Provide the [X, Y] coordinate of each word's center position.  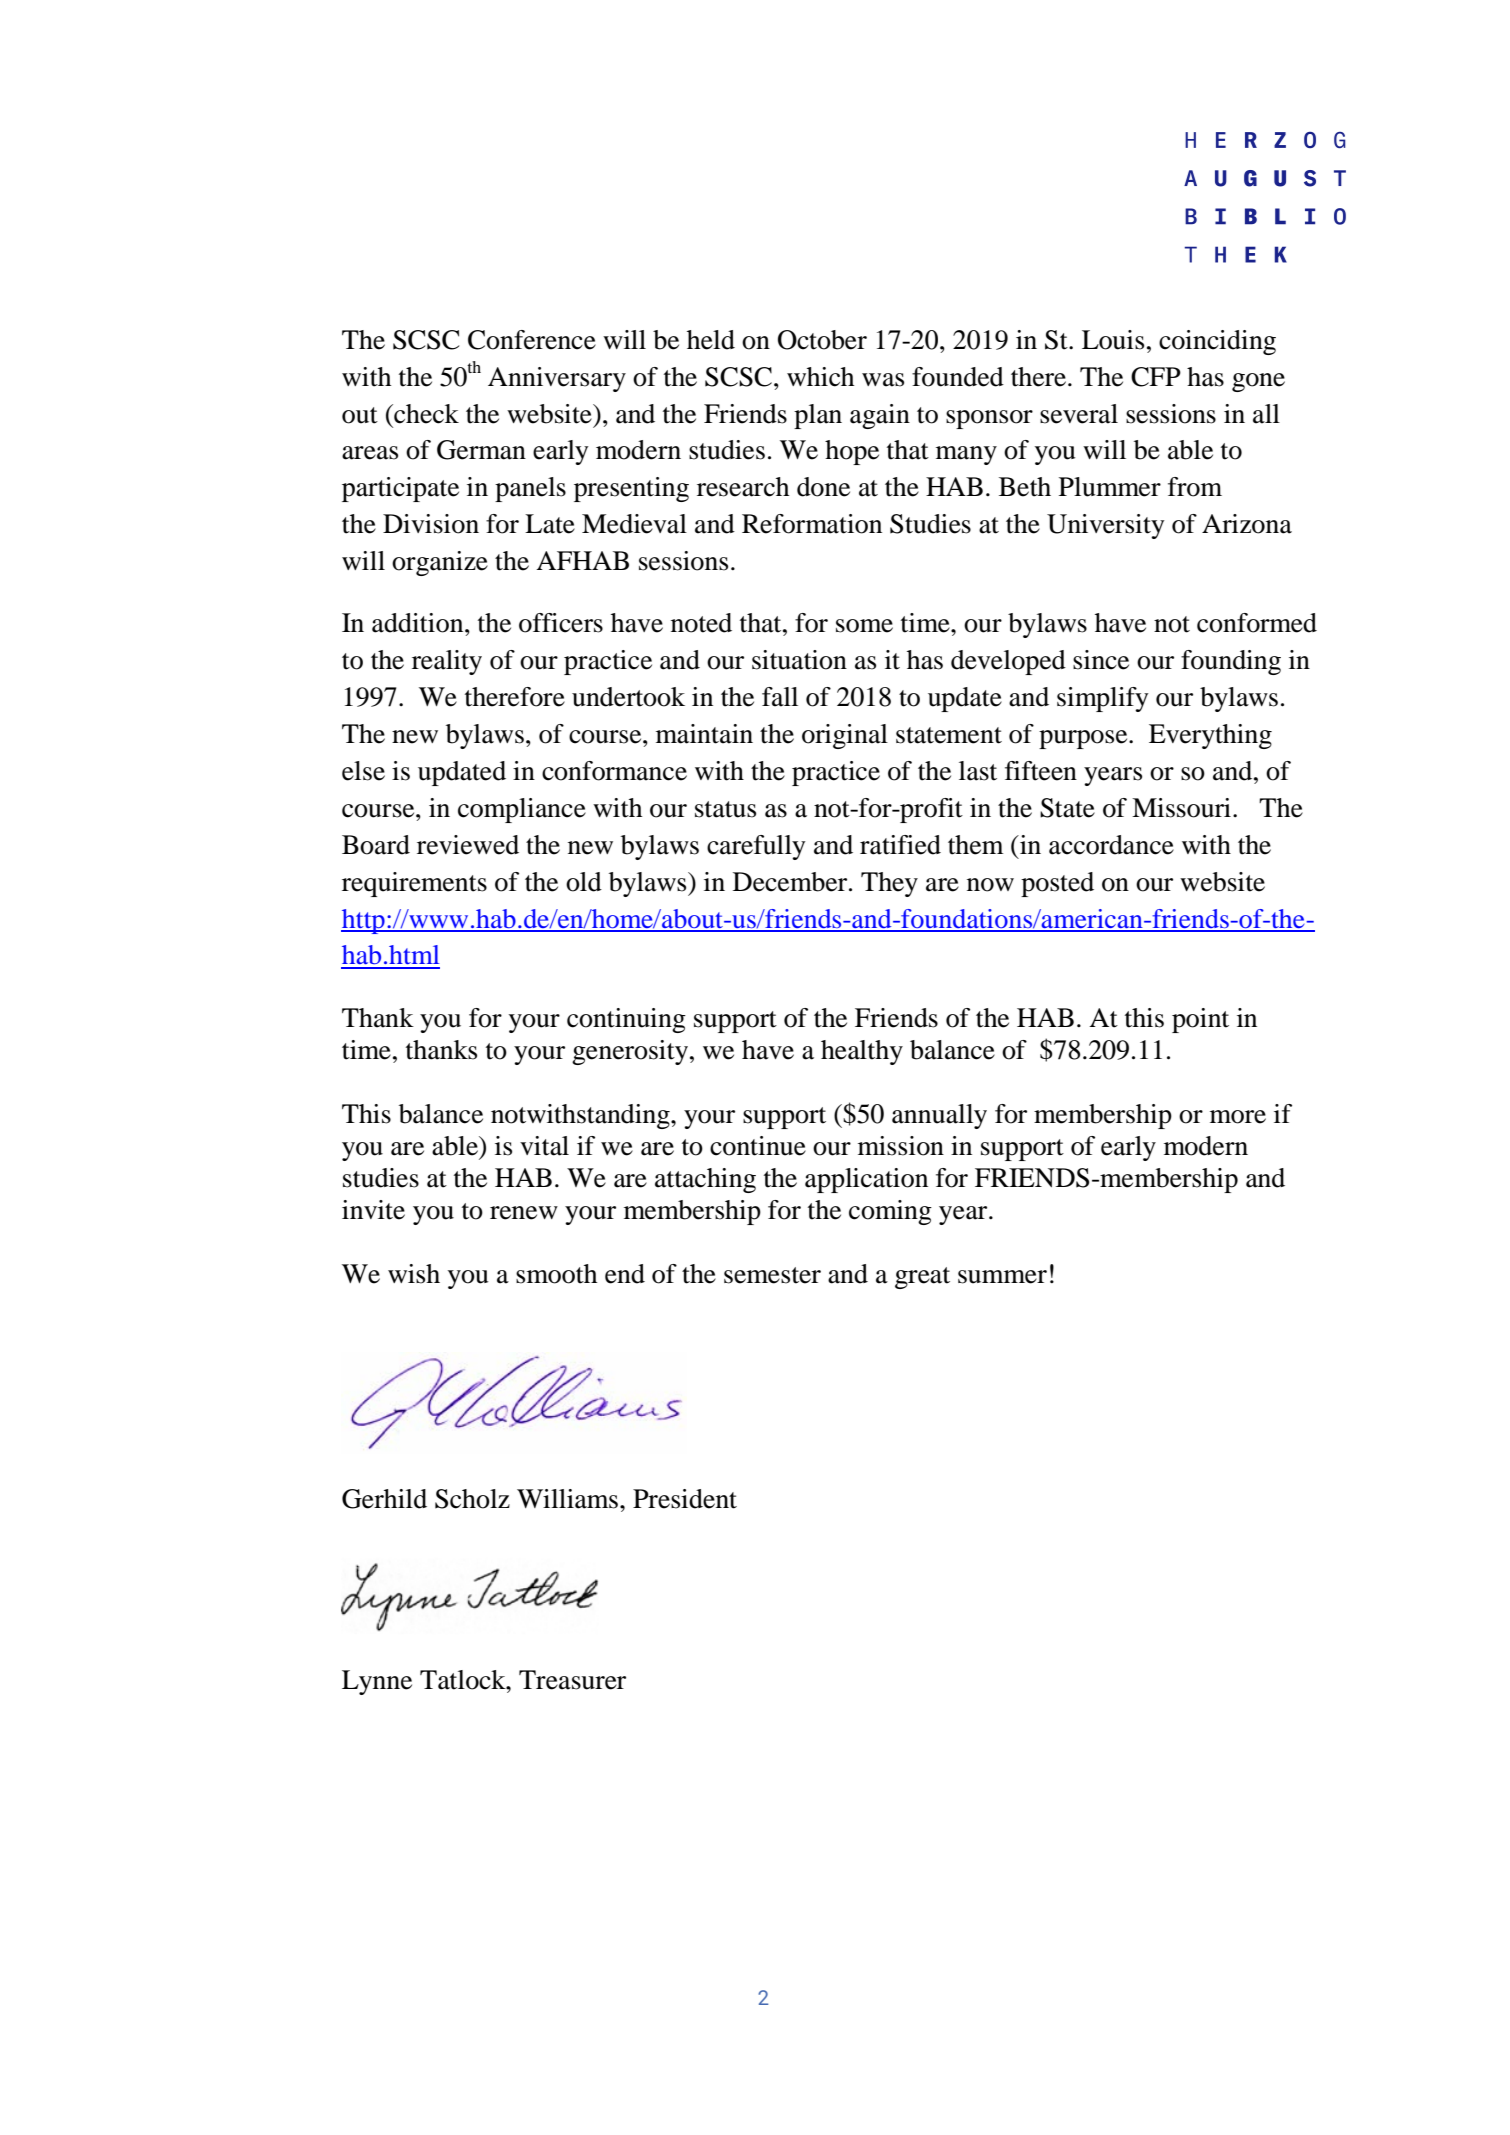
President [685, 1499]
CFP [1156, 377]
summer [1002, 1277]
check [425, 414]
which [820, 377]
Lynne [377, 1682]
